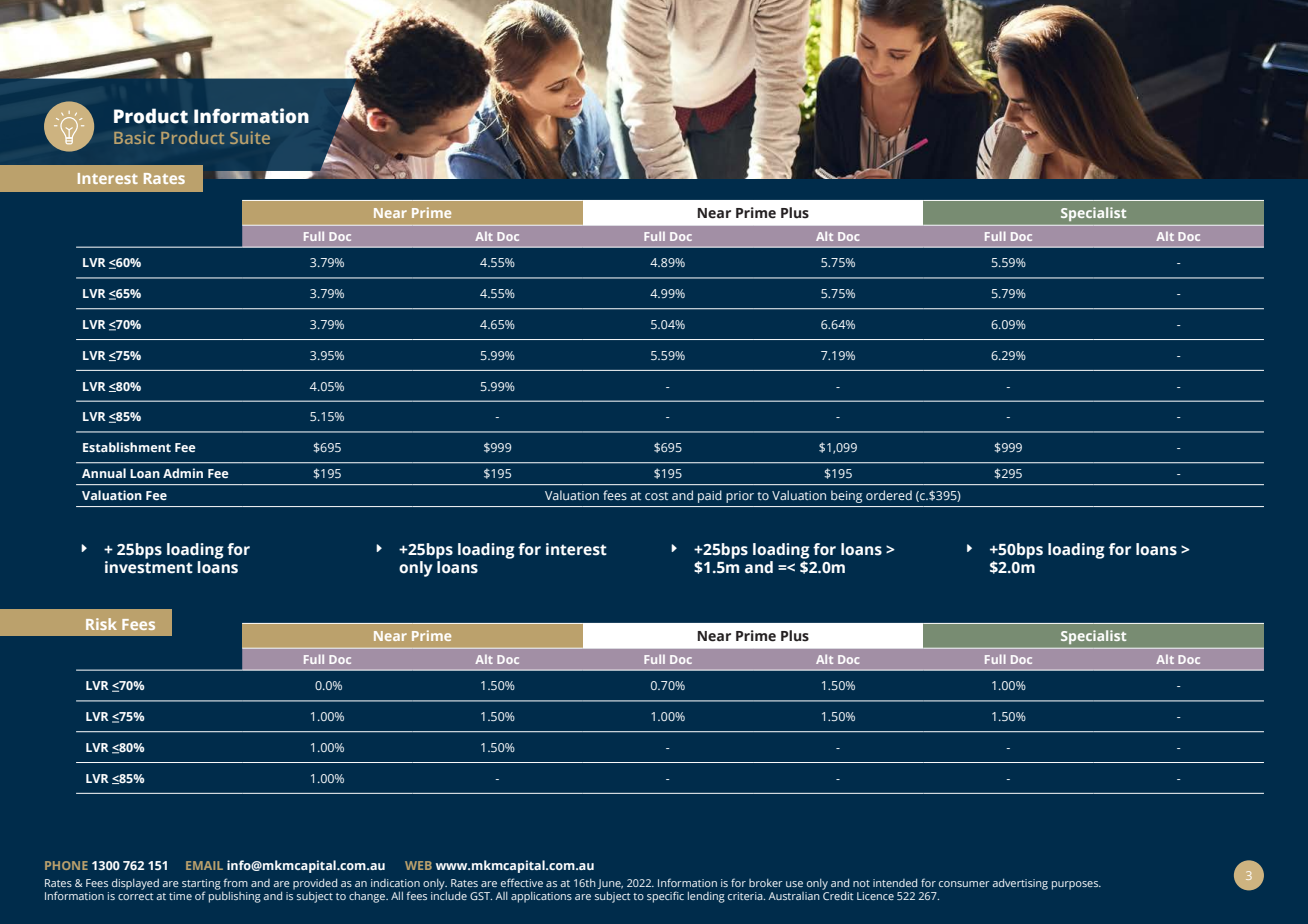 The image size is (1308, 924). What do you see at coordinates (101, 624) in the image?
I see `Risk` at bounding box center [101, 624].
